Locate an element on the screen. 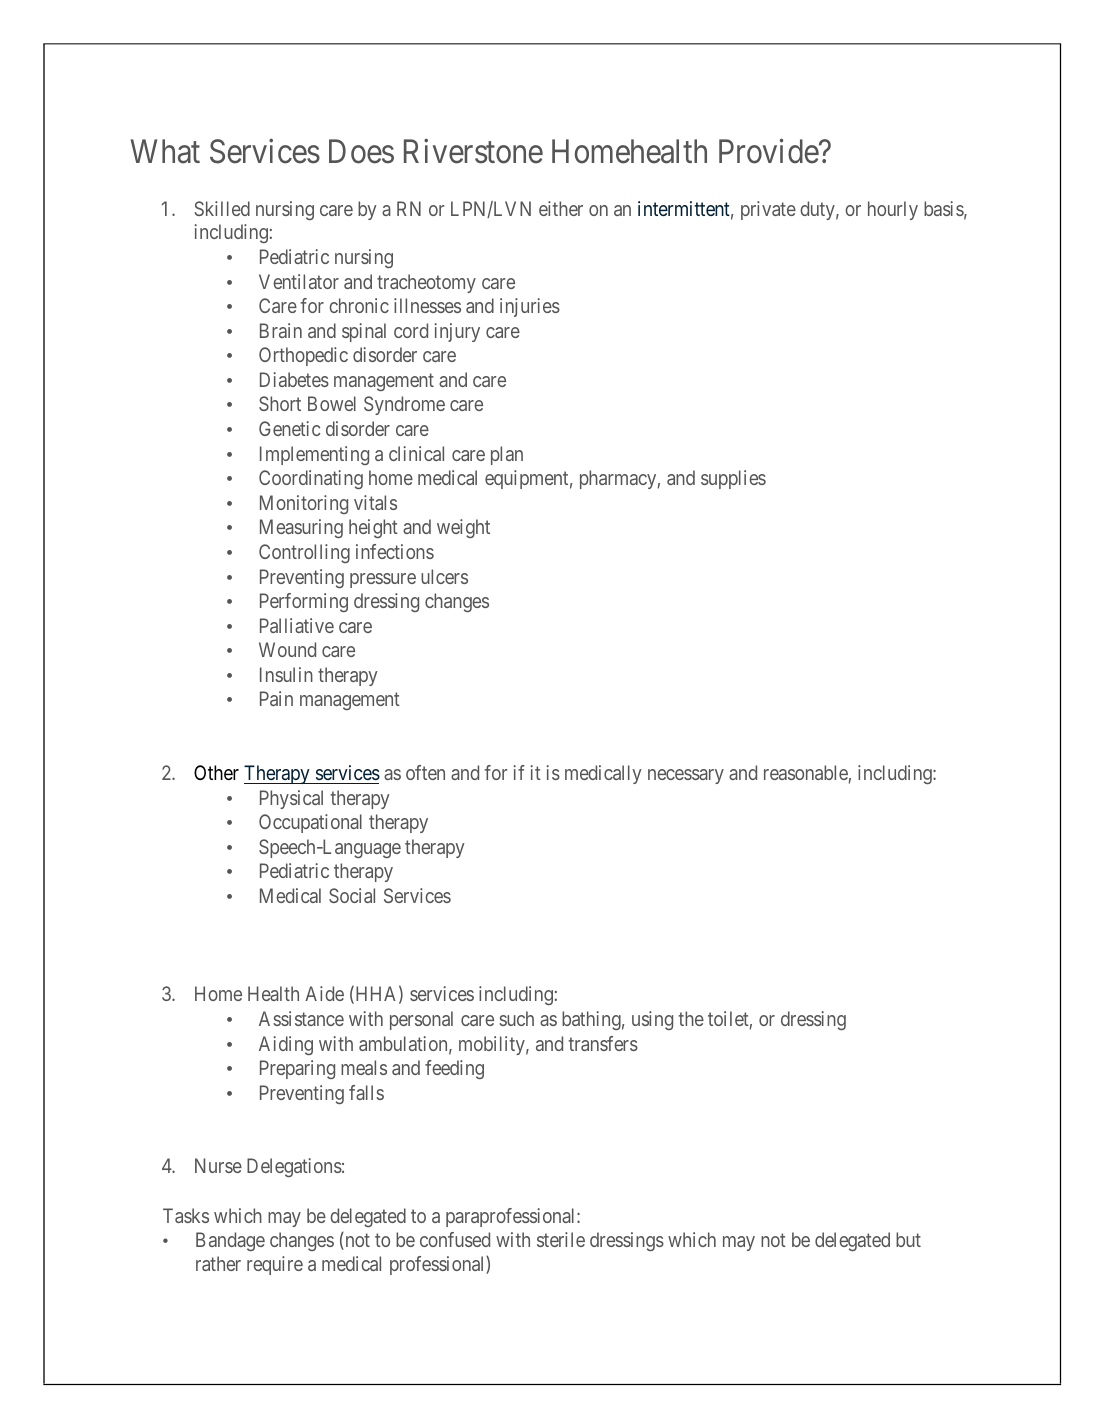  plan is located at coordinates (507, 455).
